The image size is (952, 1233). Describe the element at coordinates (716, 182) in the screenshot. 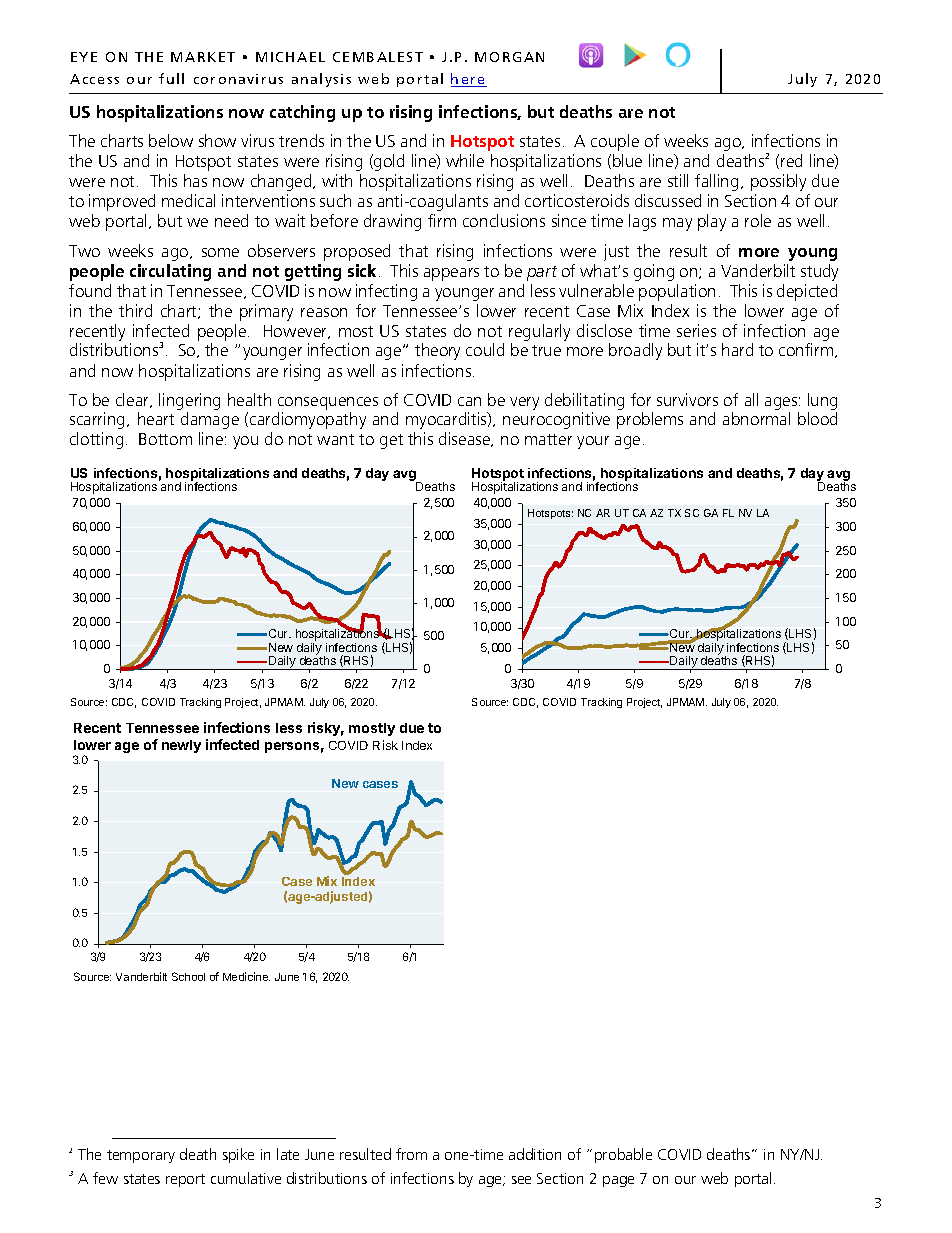

I see `falling` at that location.
